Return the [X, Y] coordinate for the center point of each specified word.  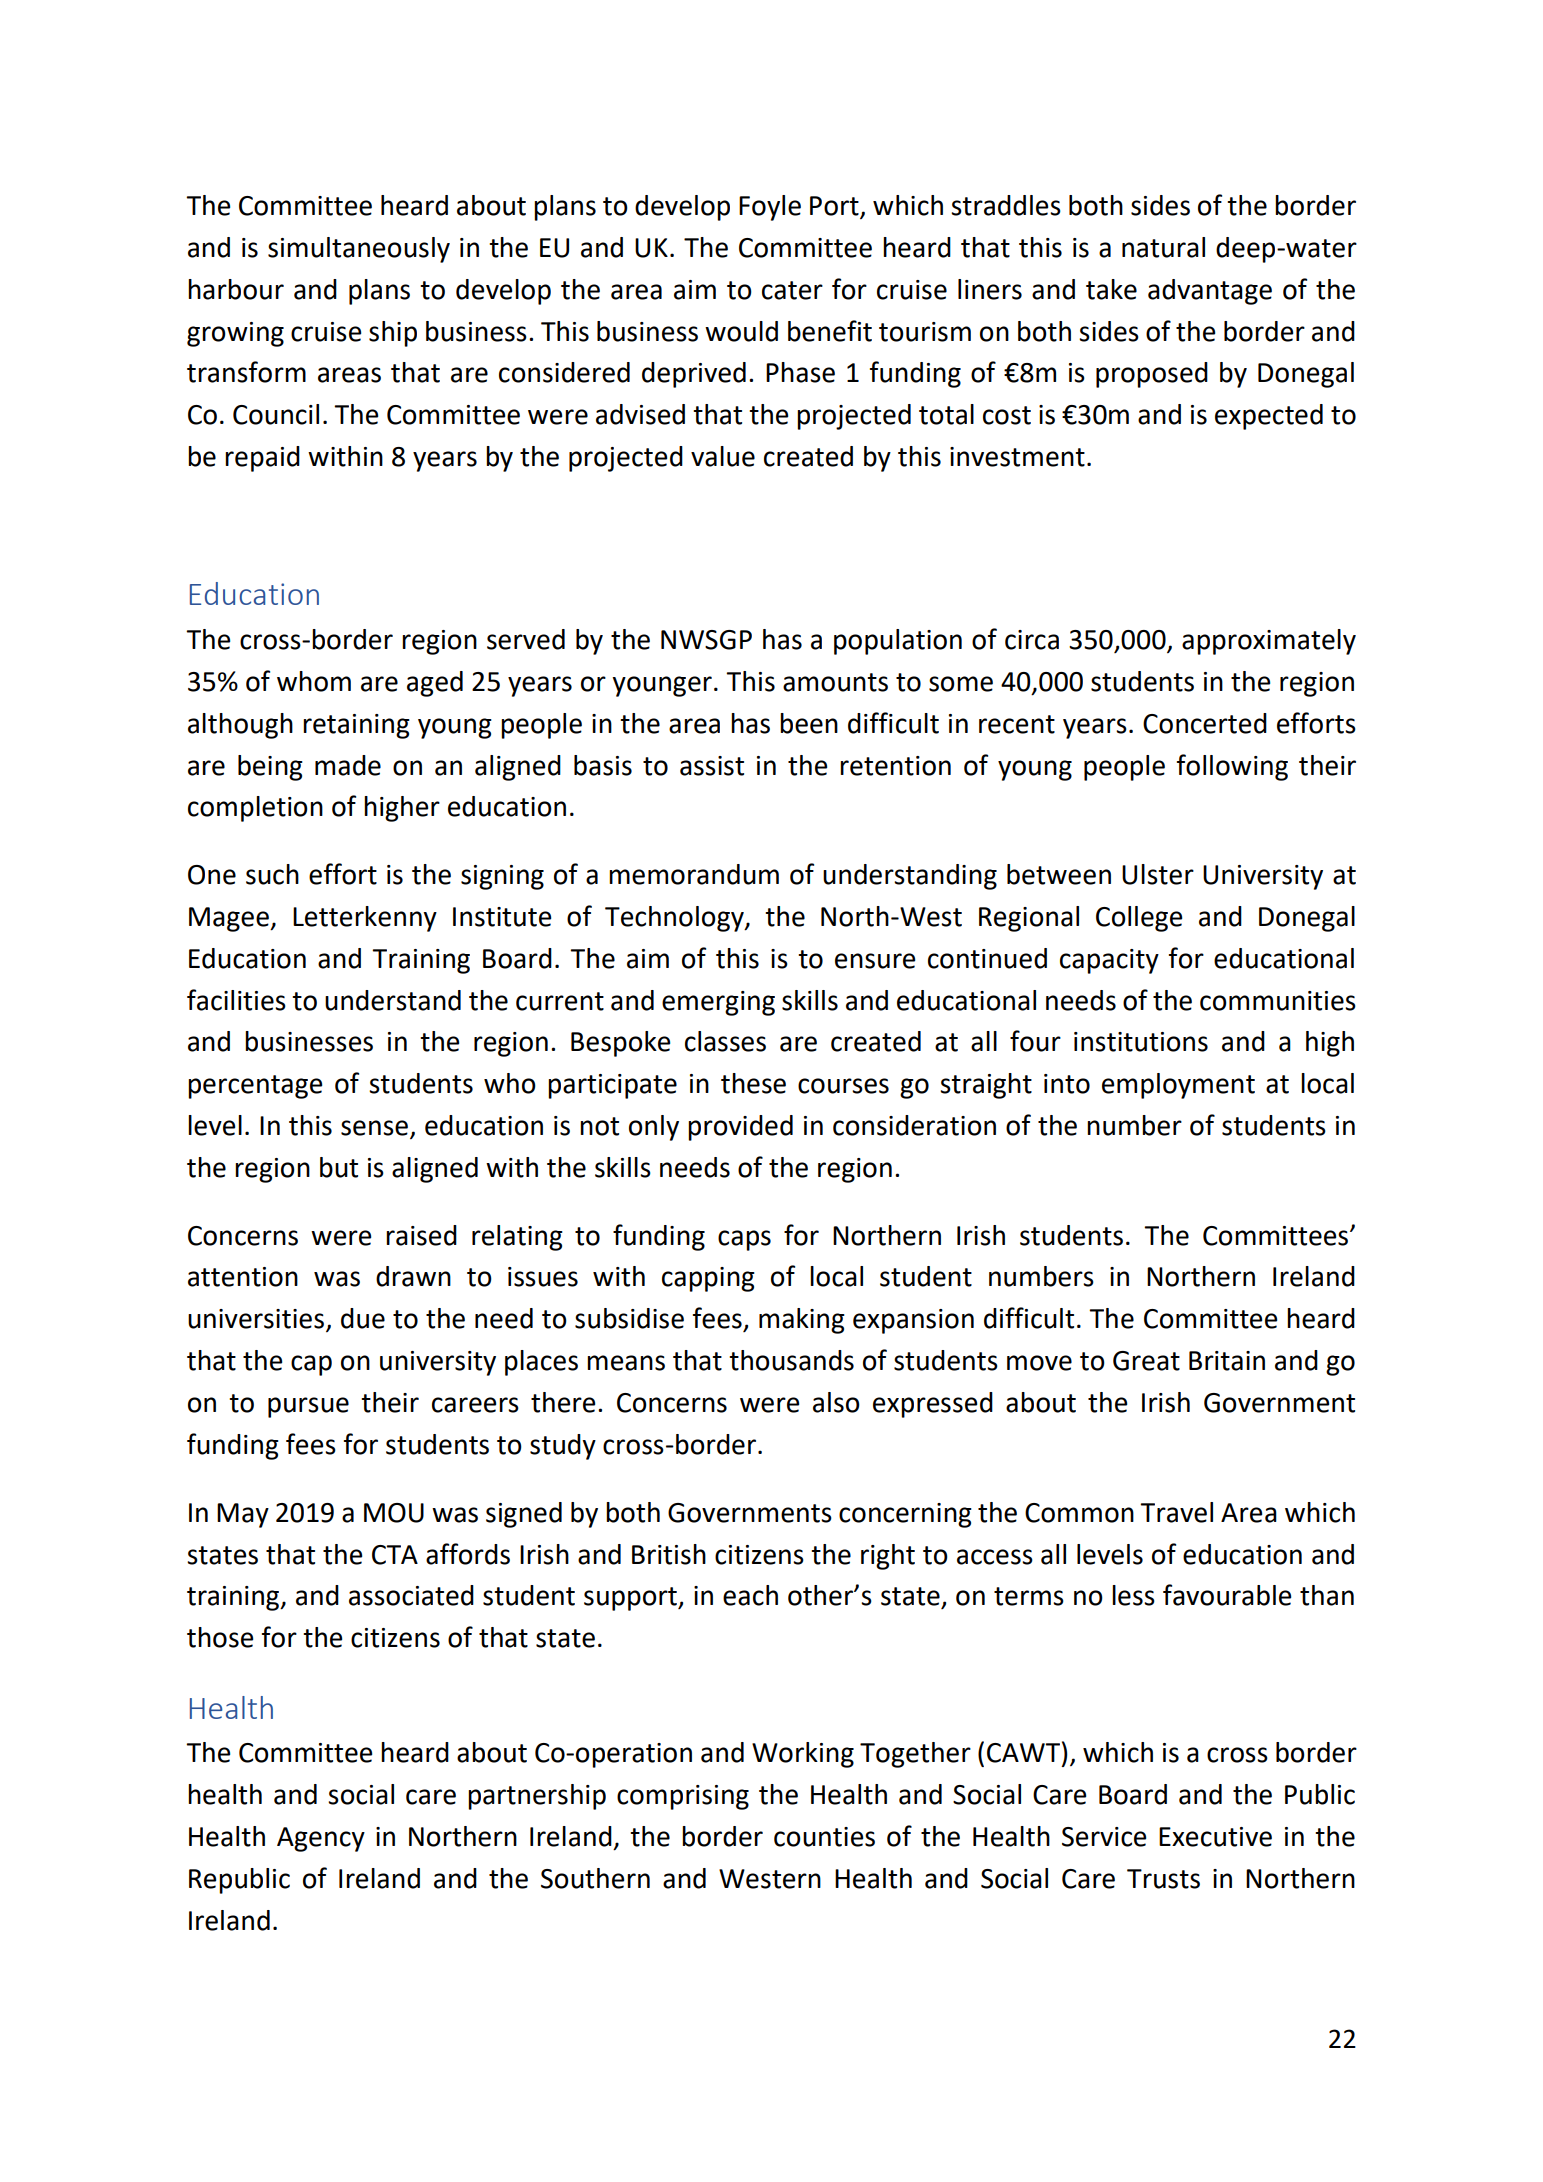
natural [1163, 247]
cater [792, 290]
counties [824, 1837]
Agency [321, 1839]
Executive [1215, 1837]
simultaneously [359, 250]
